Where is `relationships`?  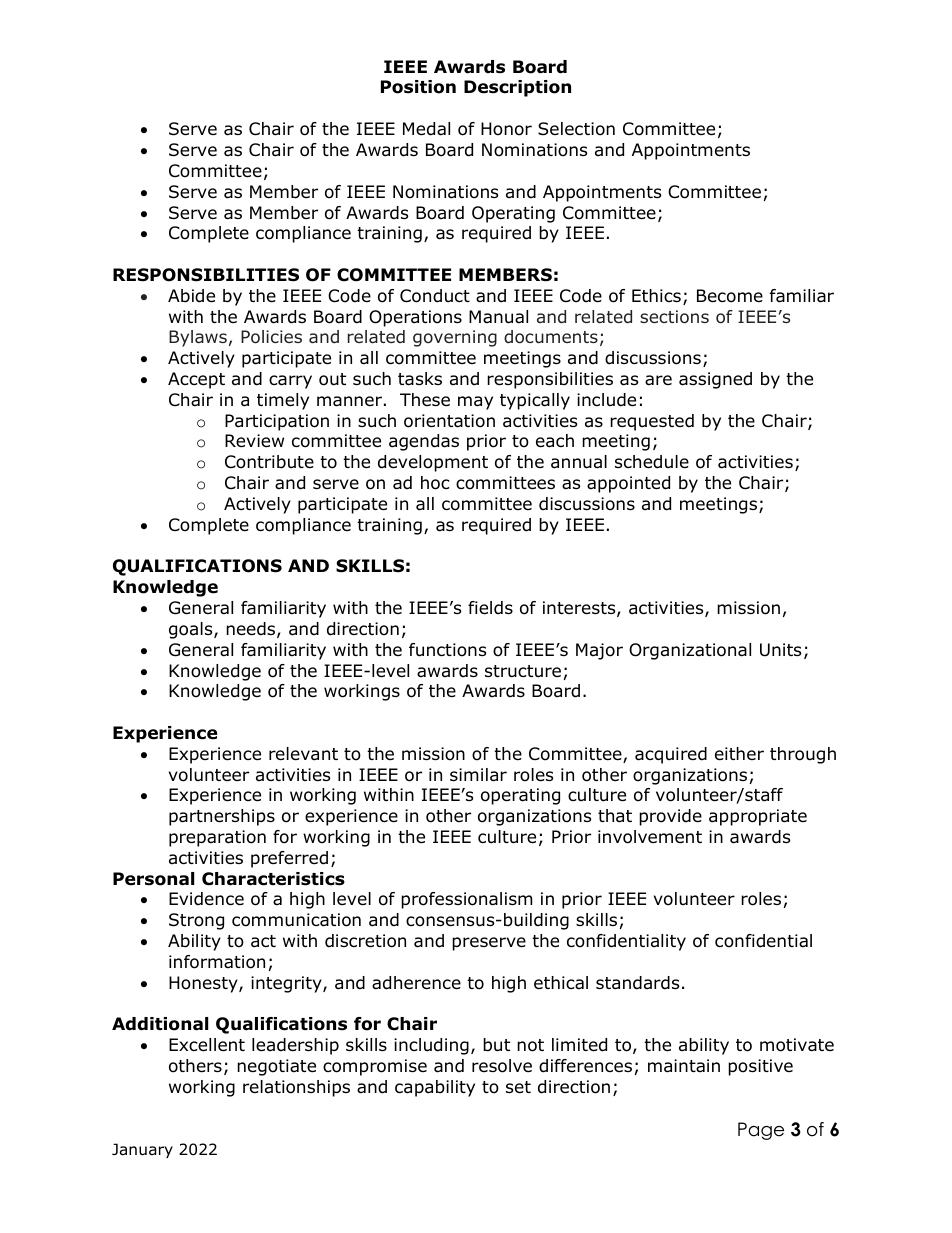 relationships is located at coordinates (296, 1088).
